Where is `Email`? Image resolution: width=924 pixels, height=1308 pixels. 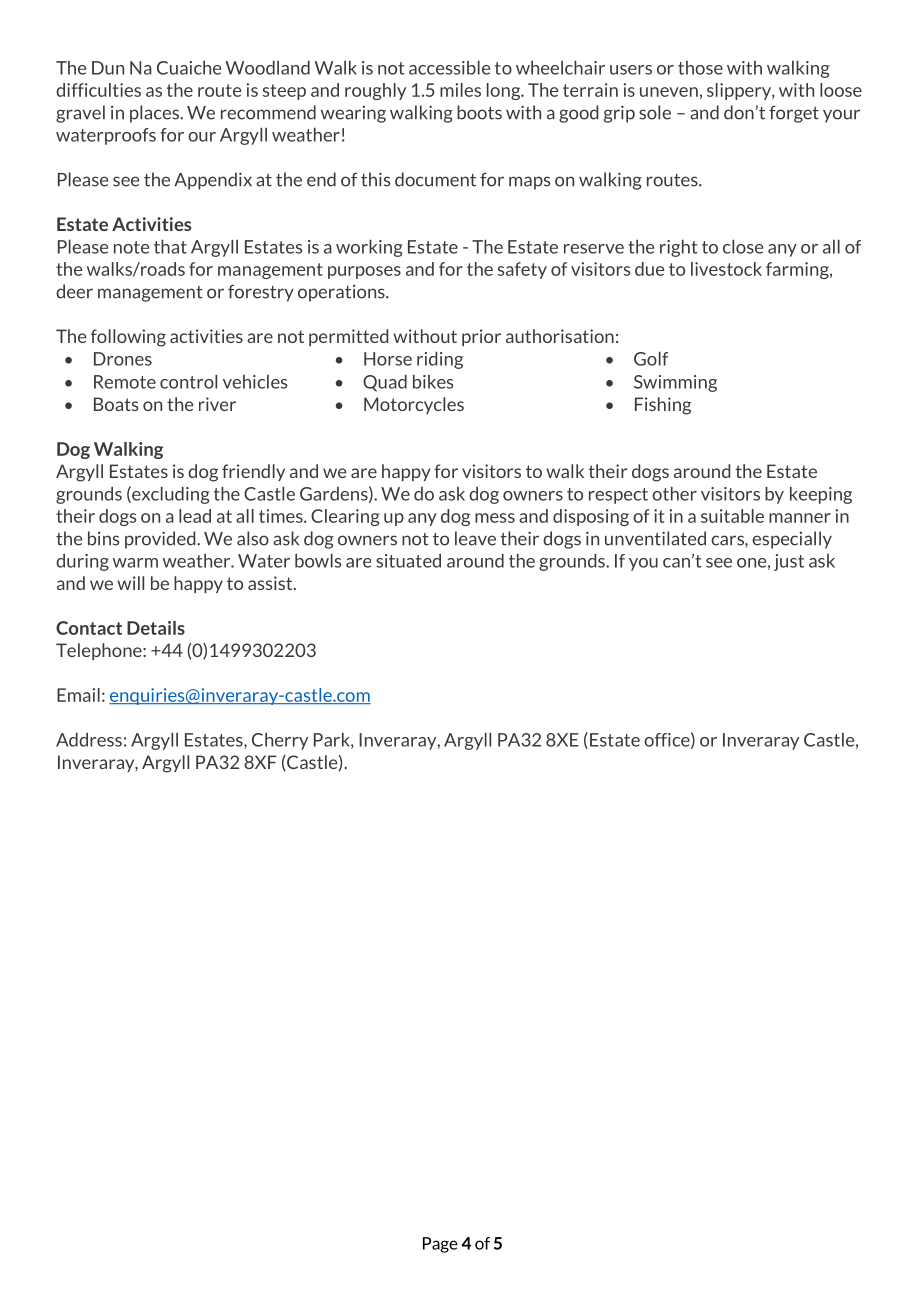 Email is located at coordinates (78, 695).
